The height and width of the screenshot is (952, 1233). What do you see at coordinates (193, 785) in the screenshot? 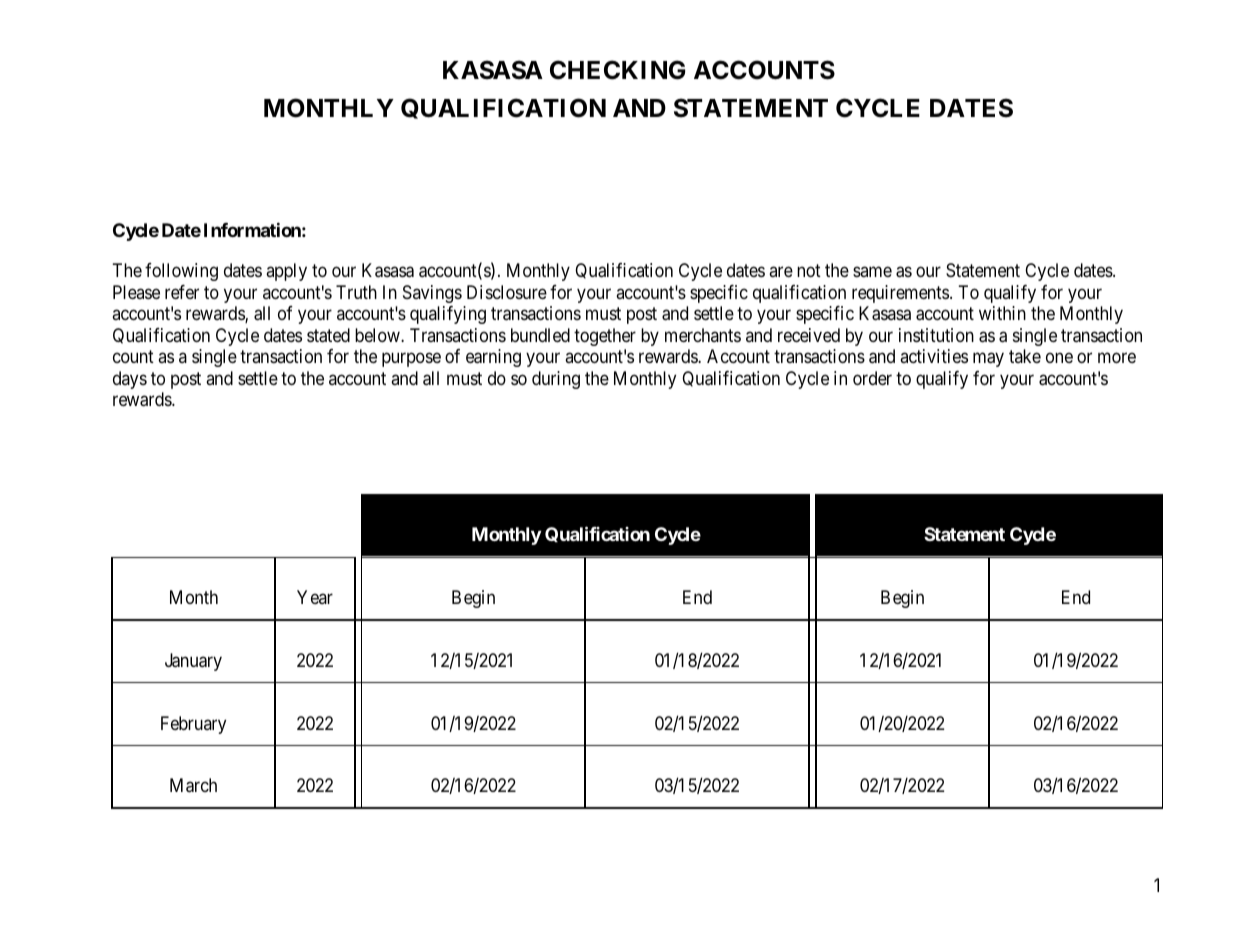
I see `March` at bounding box center [193, 785].
